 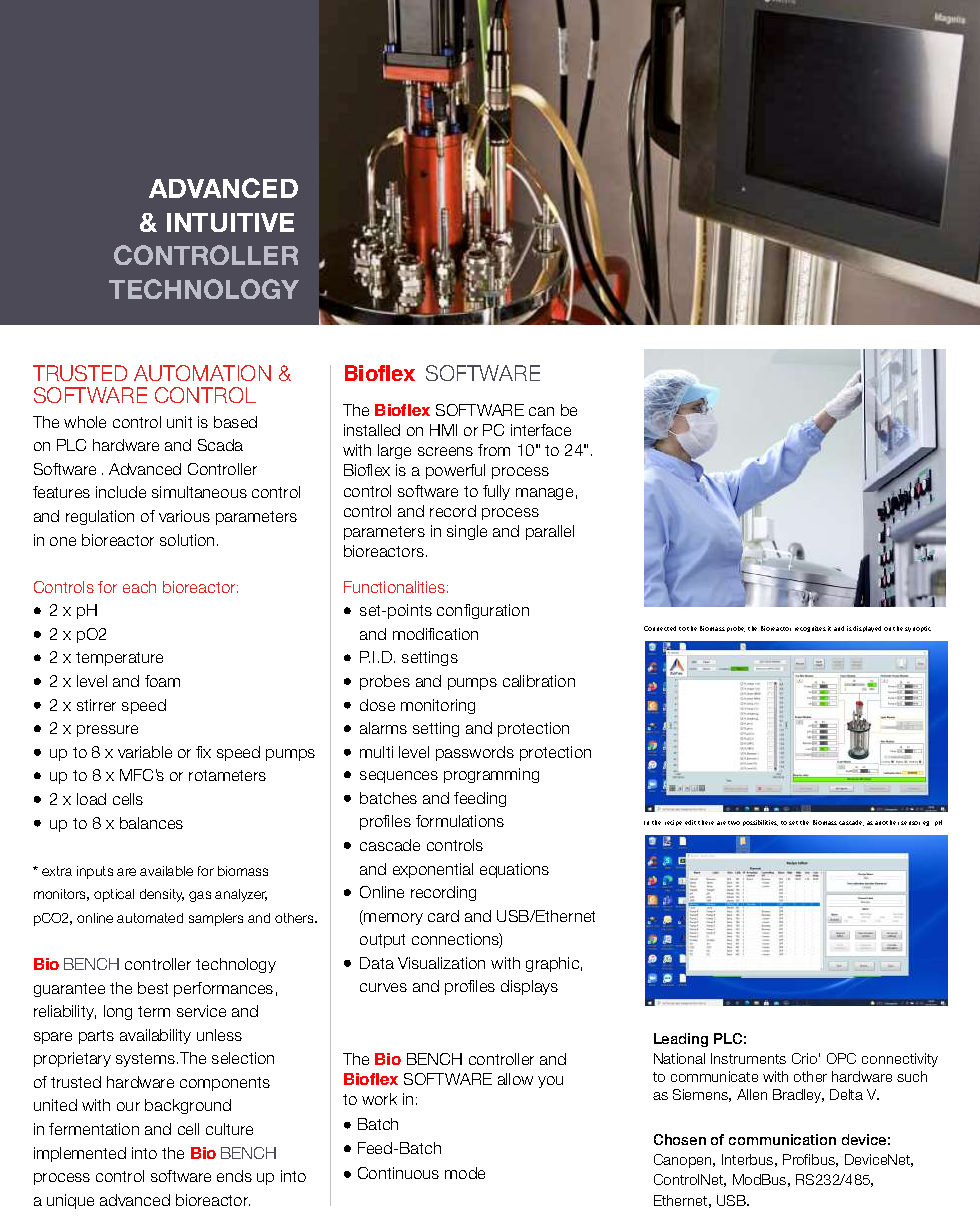 What do you see at coordinates (660, 628) in the document?
I see `Connected` at bounding box center [660, 628].
